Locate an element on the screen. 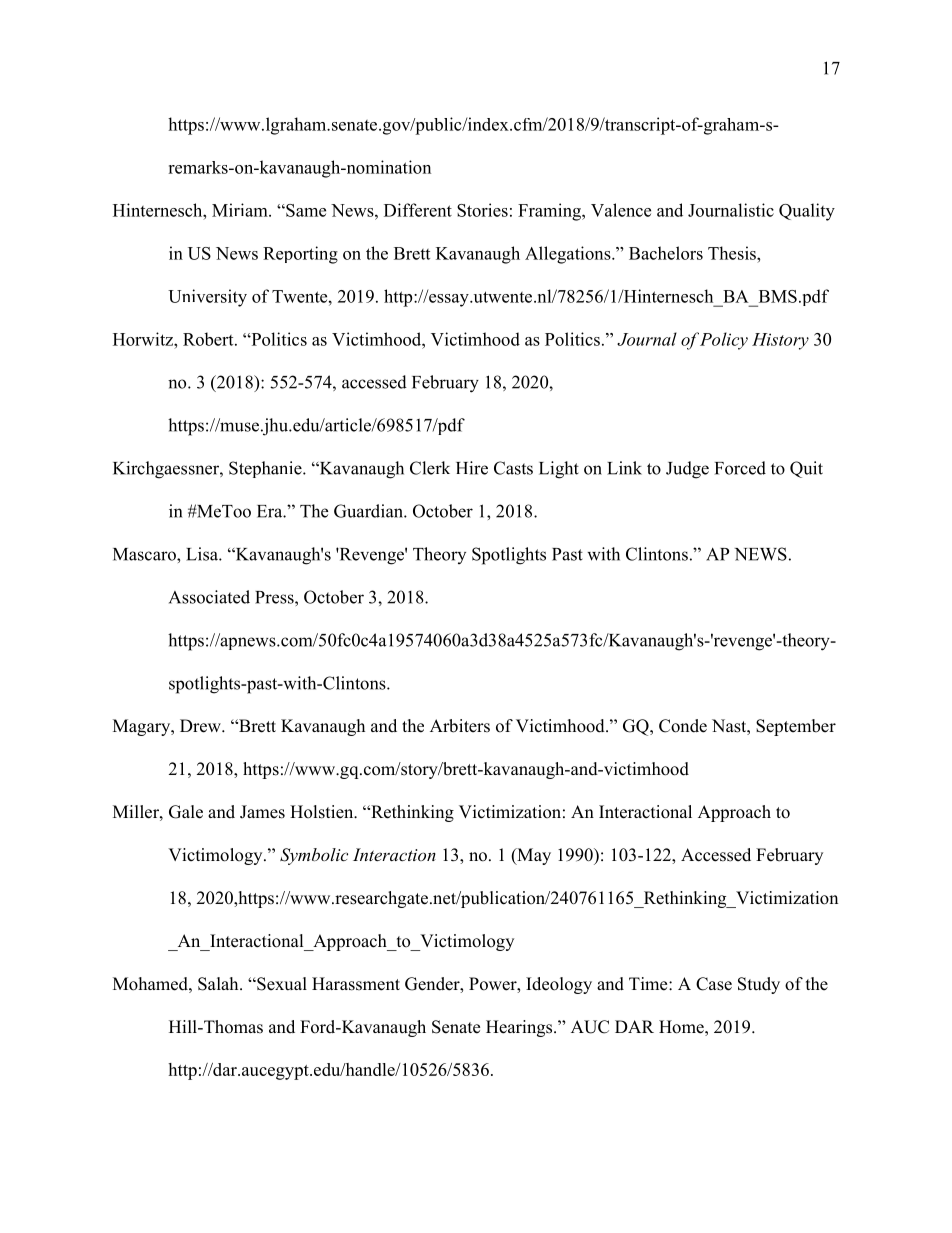 The image size is (952, 1233). Hearings is located at coordinates (520, 1028).
